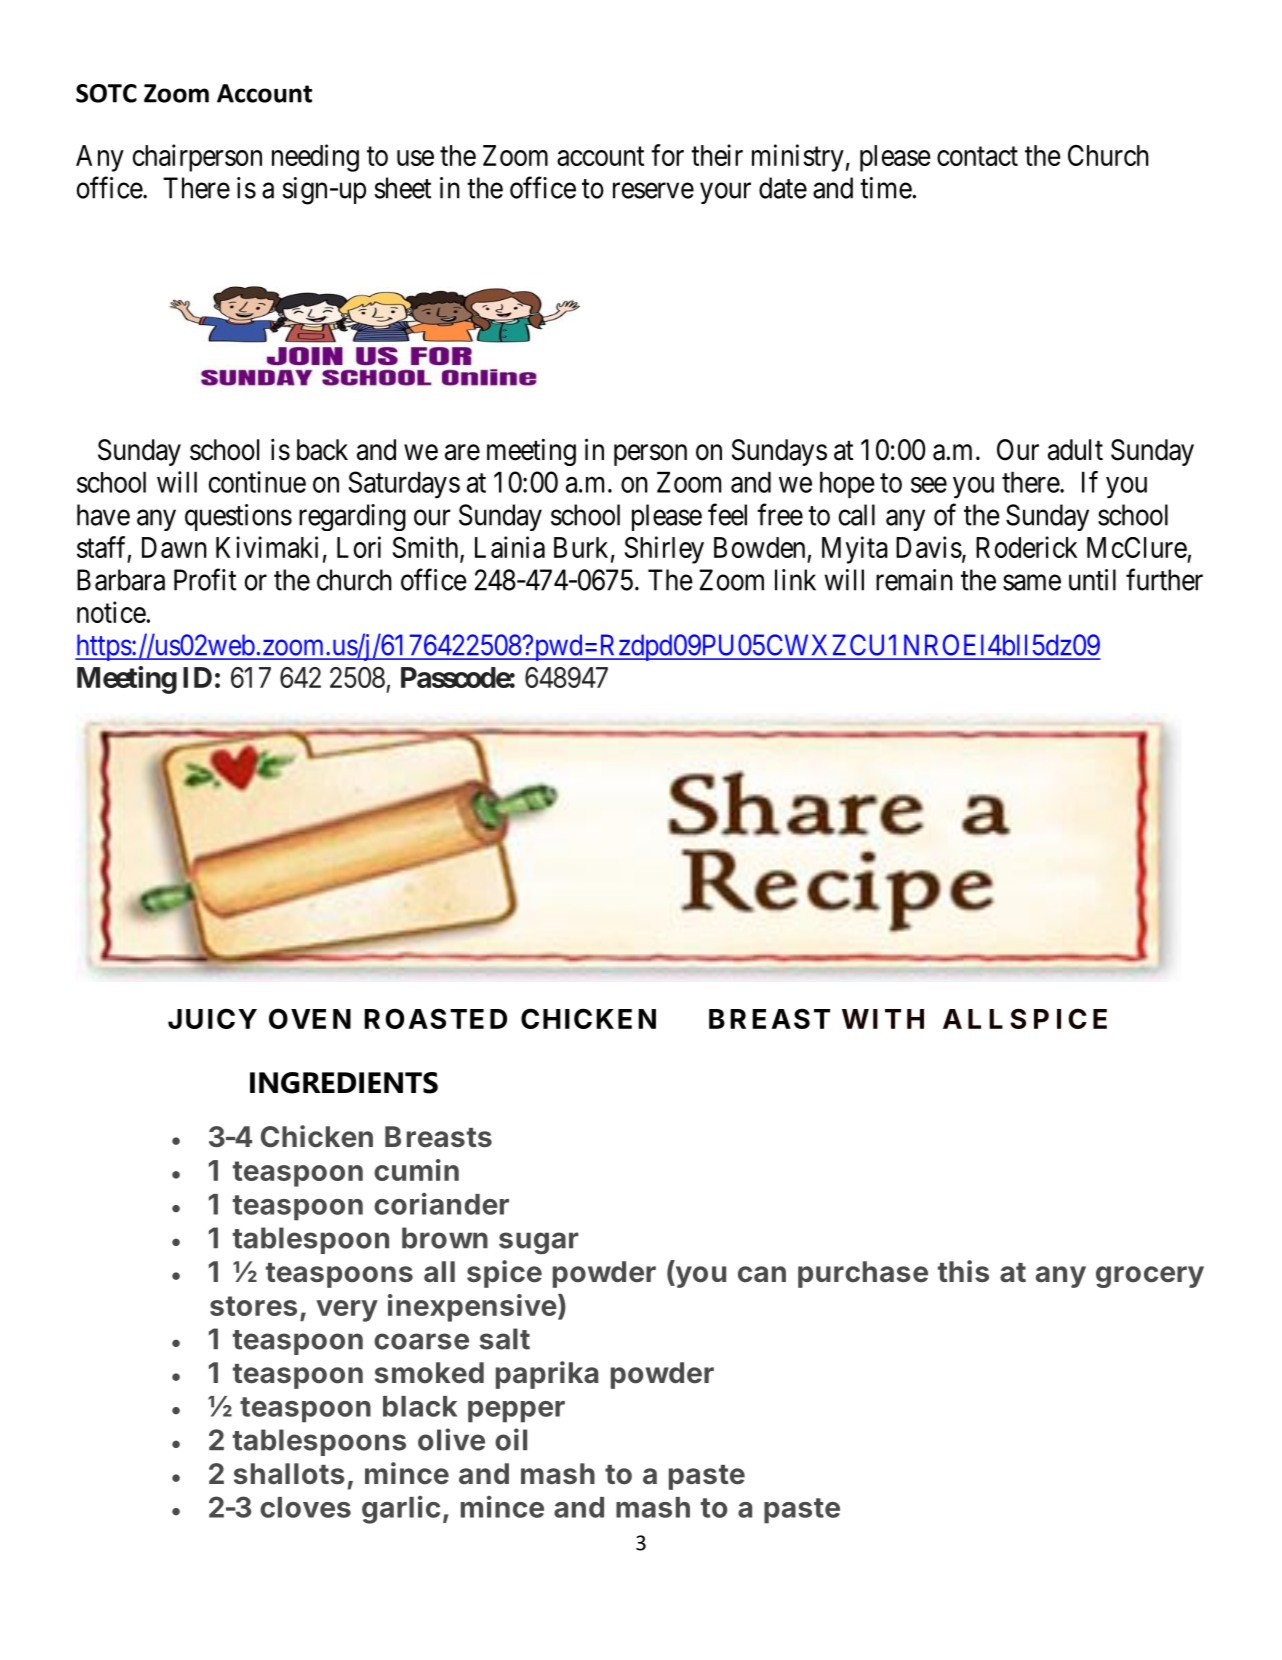  What do you see at coordinates (963, 1271) in the screenshot?
I see `this` at bounding box center [963, 1271].
